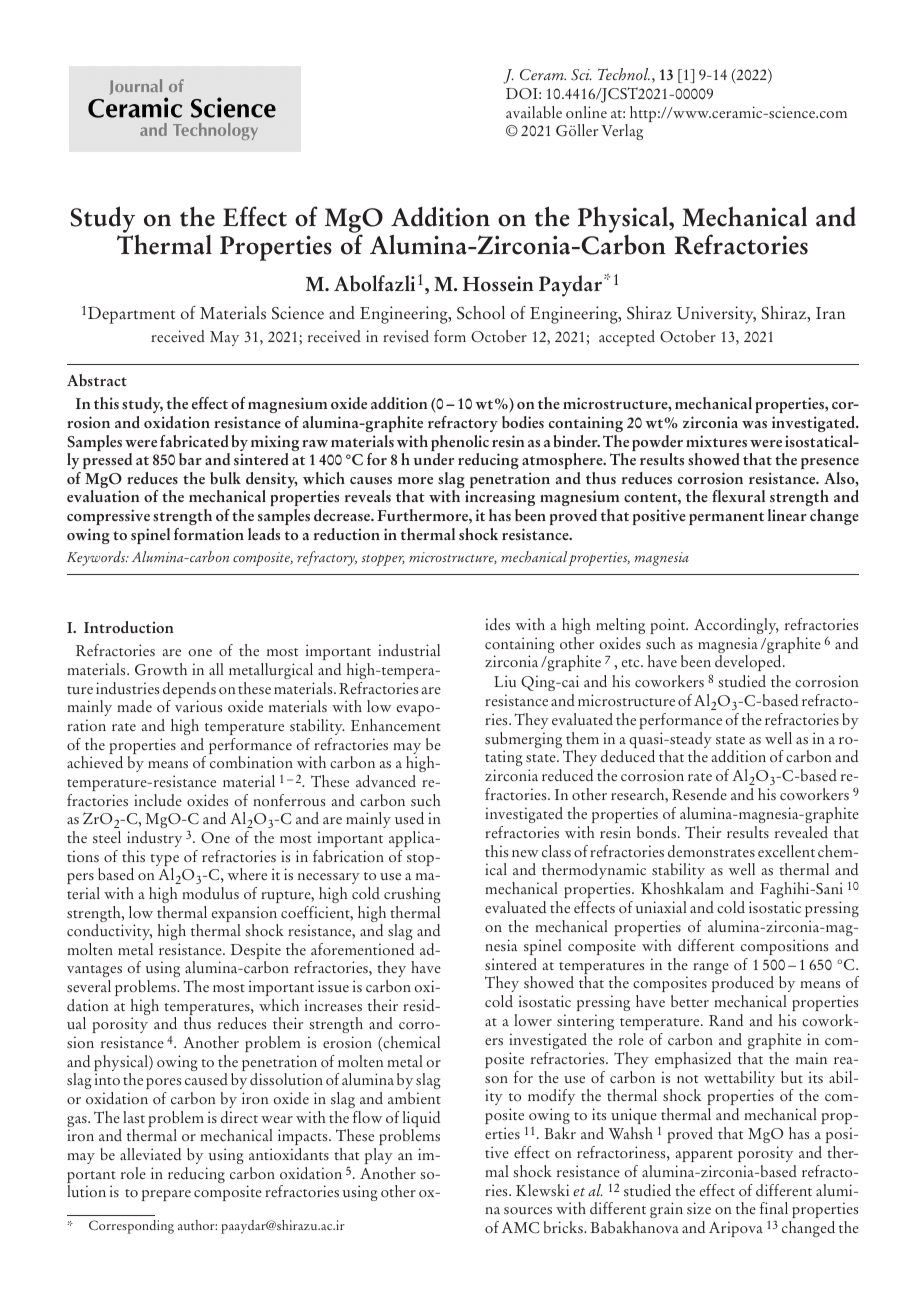  What do you see at coordinates (194, 441) in the image?
I see `fabricated` at bounding box center [194, 441].
